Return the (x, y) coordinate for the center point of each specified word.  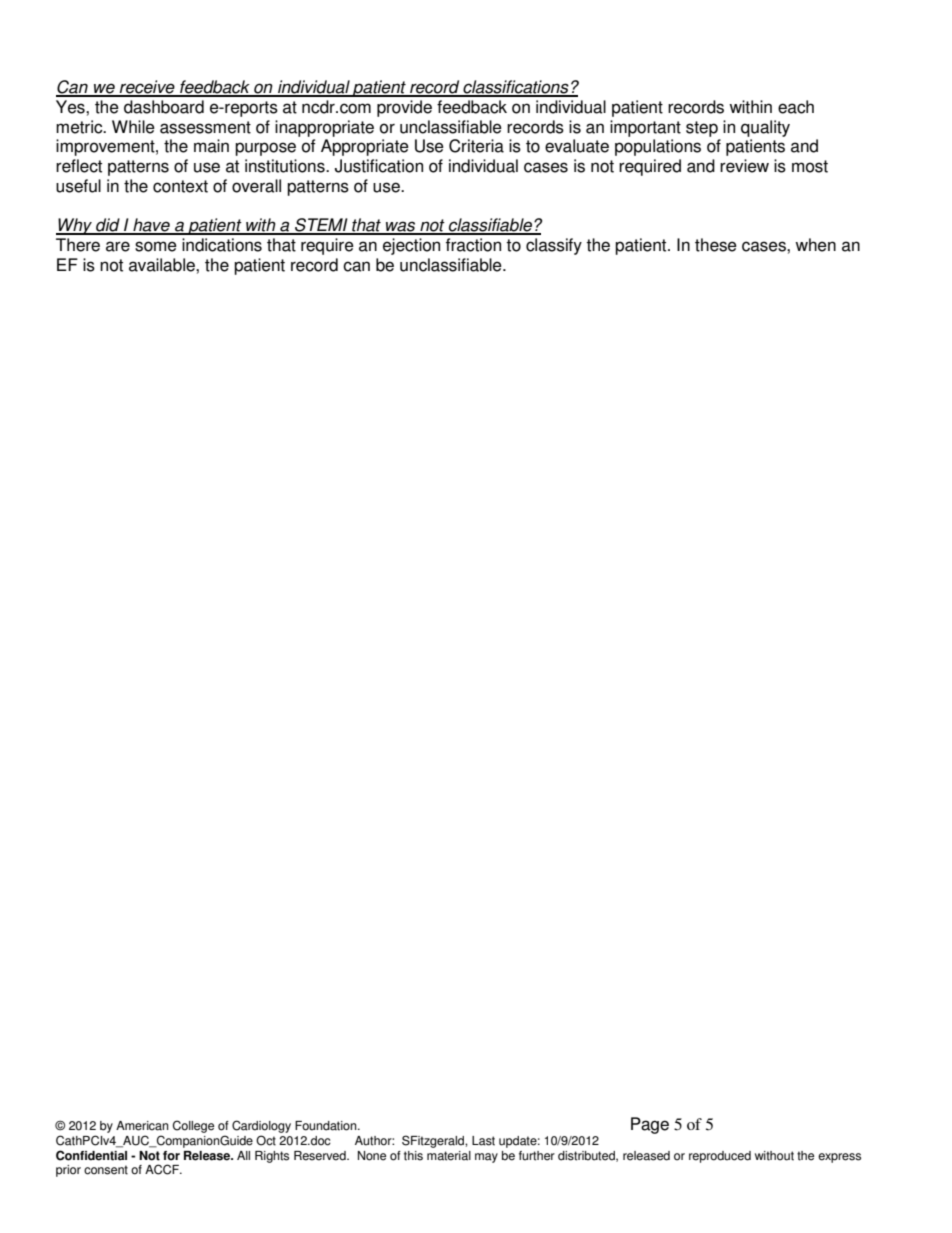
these (716, 245)
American (142, 1126)
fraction (473, 245)
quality (765, 128)
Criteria (476, 146)
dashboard (164, 107)
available (163, 265)
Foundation (327, 1126)
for (171, 1156)
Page (650, 1125)
